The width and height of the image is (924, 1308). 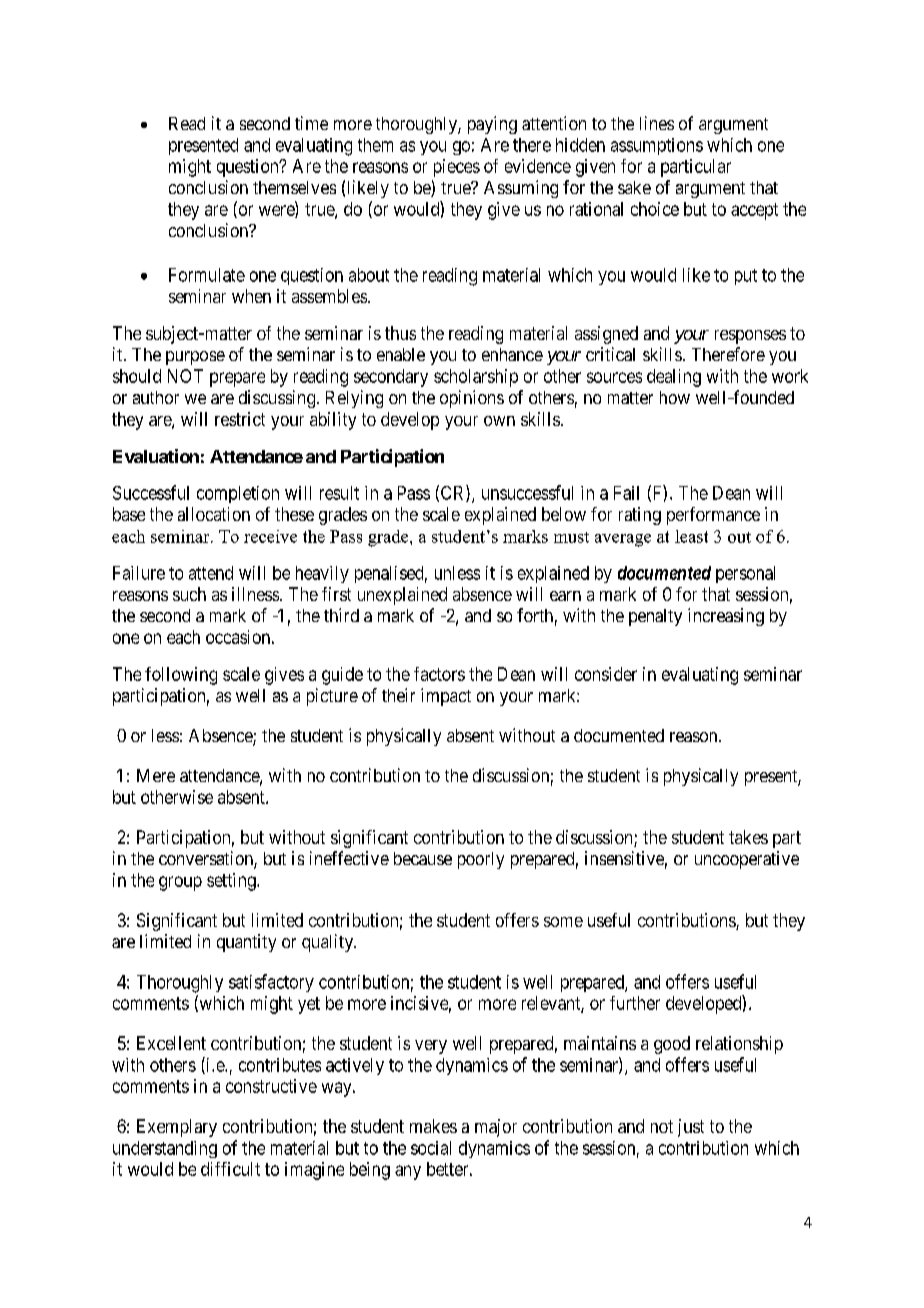 What do you see at coordinates (177, 1128) in the image?
I see `Exemplary` at bounding box center [177, 1128].
